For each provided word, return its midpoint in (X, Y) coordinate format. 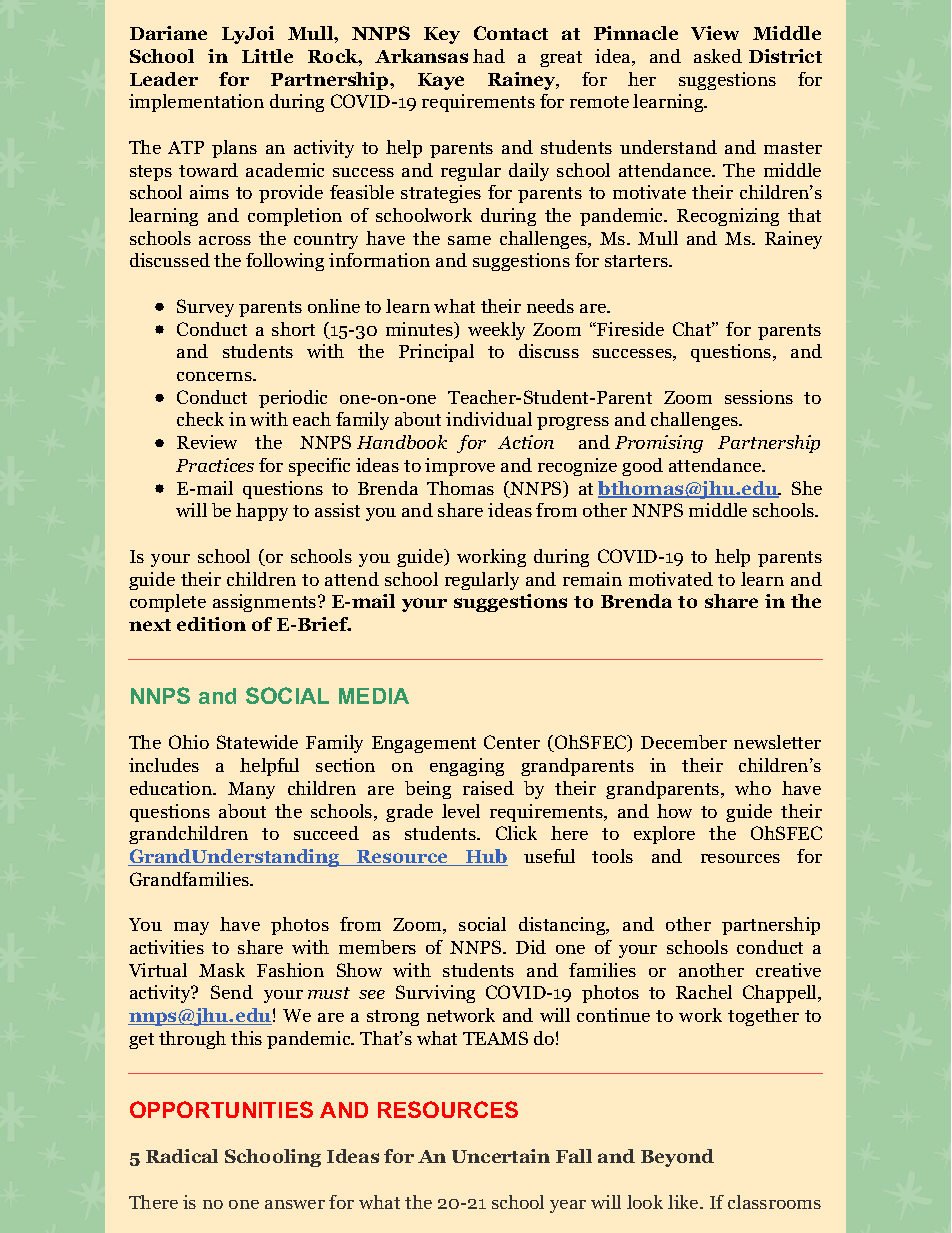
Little (267, 56)
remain (592, 579)
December (684, 742)
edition (211, 624)
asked (718, 56)
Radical (182, 1156)
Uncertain (501, 1156)
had (489, 56)
